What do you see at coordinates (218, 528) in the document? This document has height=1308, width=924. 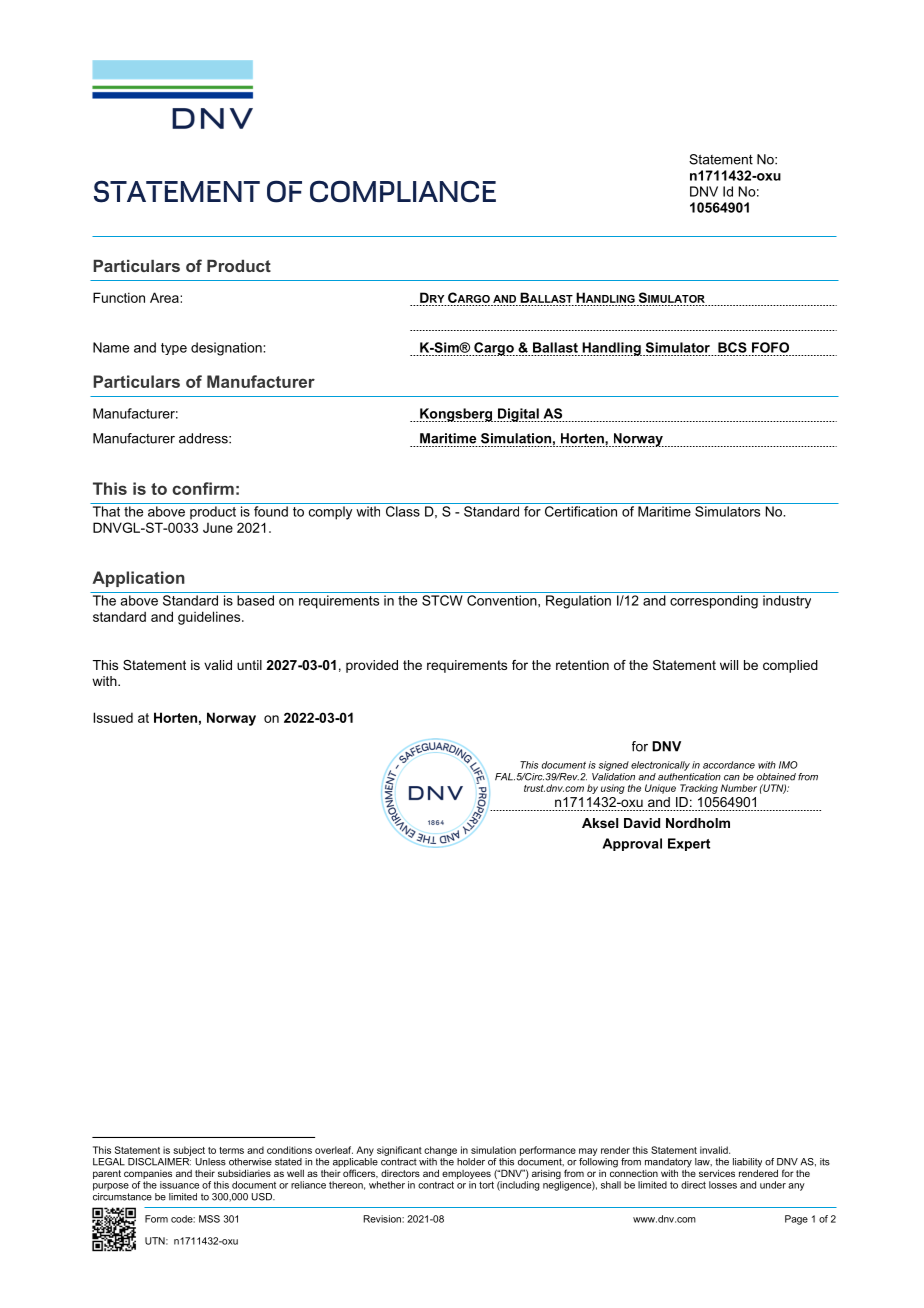 I see `June` at bounding box center [218, 528].
